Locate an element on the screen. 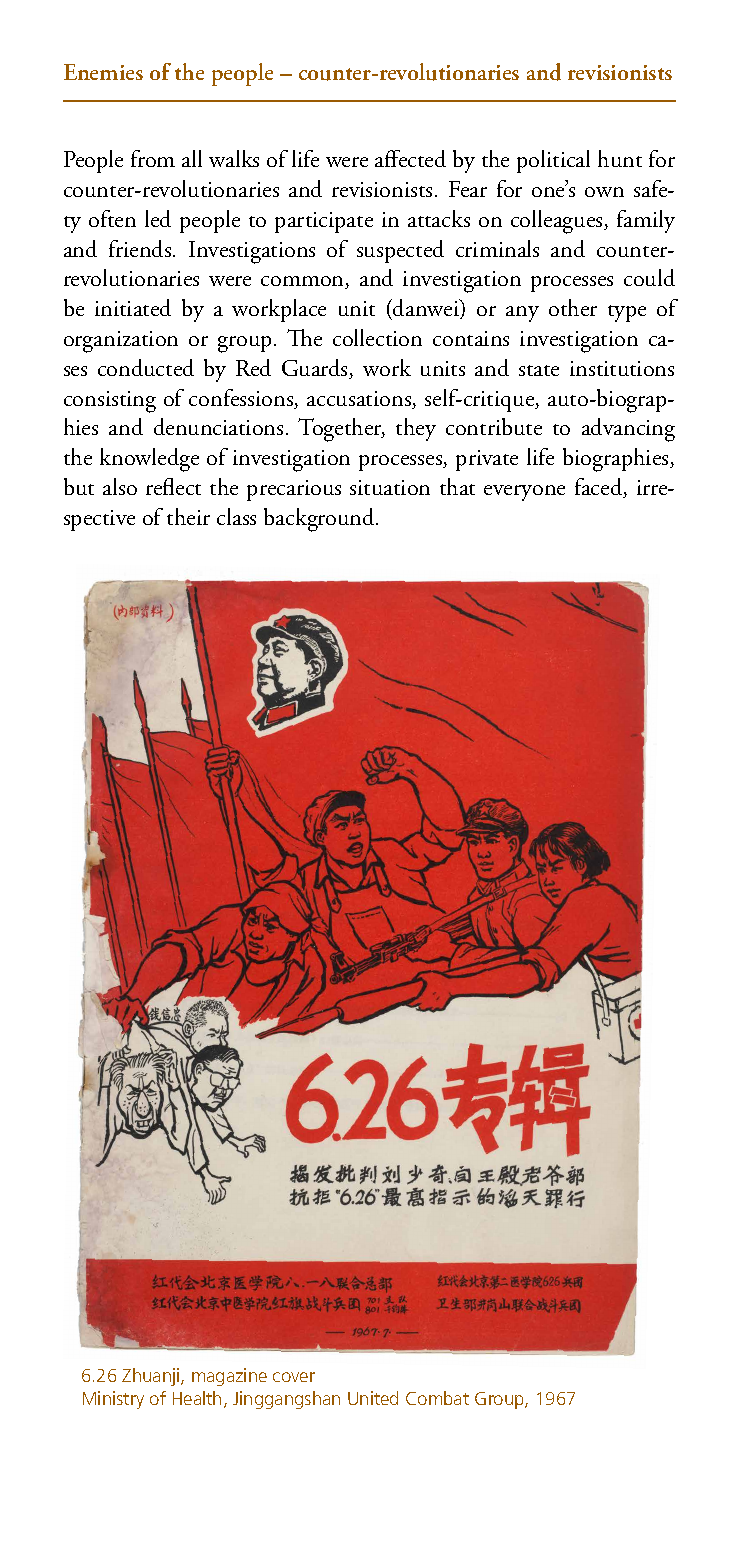 The height and width of the screenshot is (1568, 739). affected is located at coordinates (410, 158).
